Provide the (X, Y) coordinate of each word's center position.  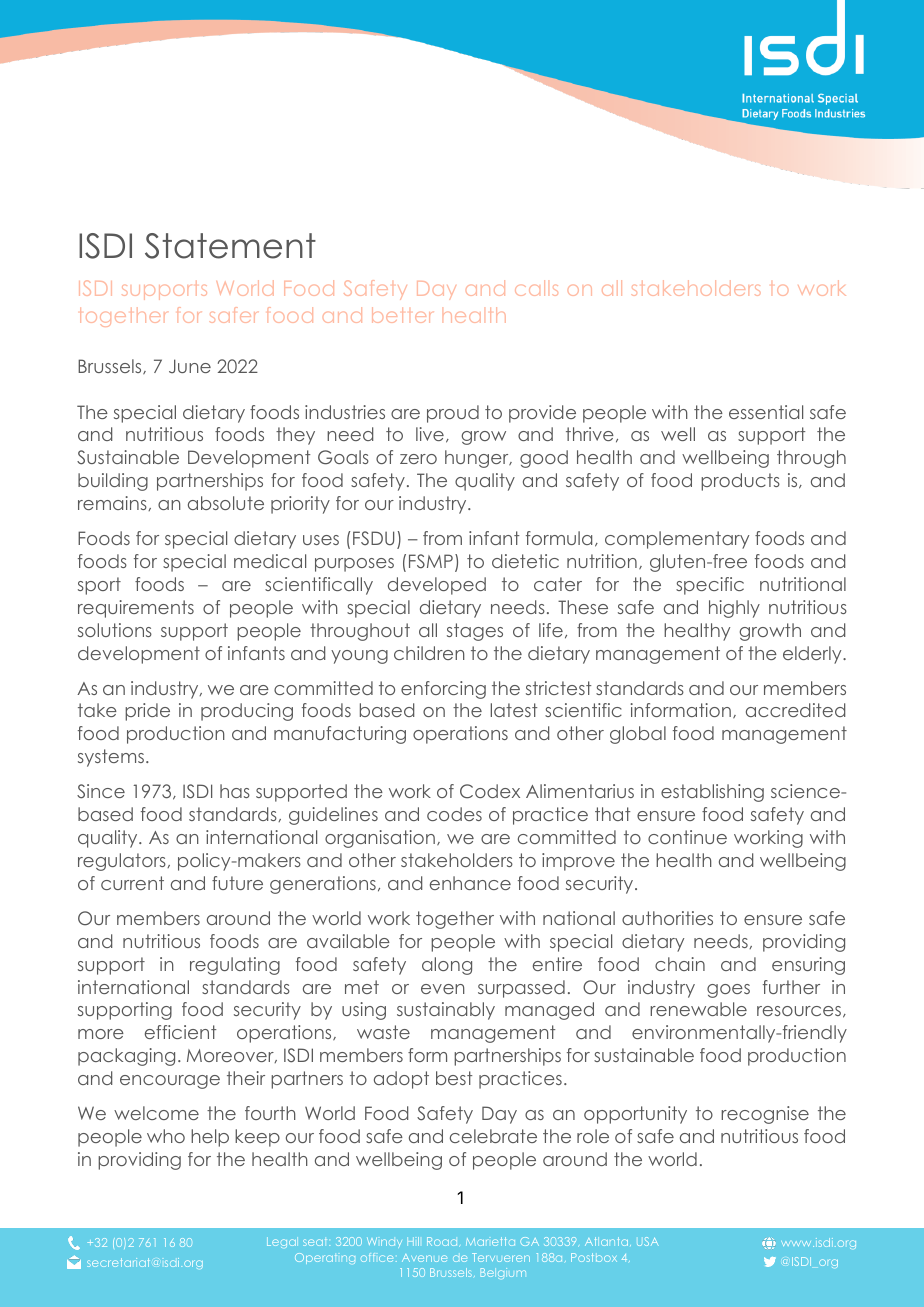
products (740, 482)
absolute (226, 503)
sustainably (446, 1011)
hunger (478, 459)
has (235, 791)
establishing (712, 793)
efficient (180, 1032)
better (402, 315)
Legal (282, 1242)
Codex (490, 791)
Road (443, 1242)
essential (766, 412)
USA (648, 1241)
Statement (230, 246)
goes (728, 991)
